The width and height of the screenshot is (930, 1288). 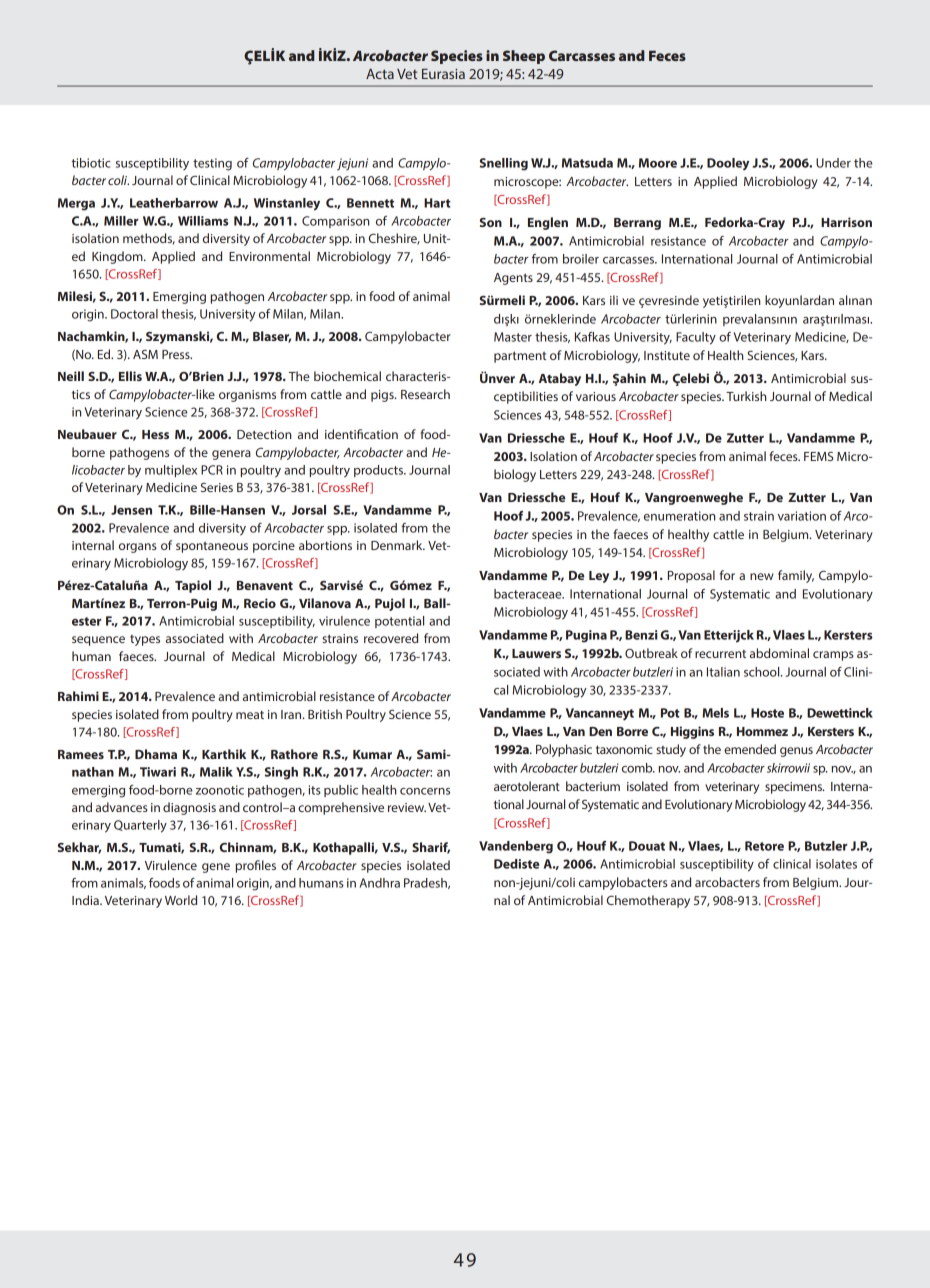 I want to click on recovered, so click(x=391, y=638).
